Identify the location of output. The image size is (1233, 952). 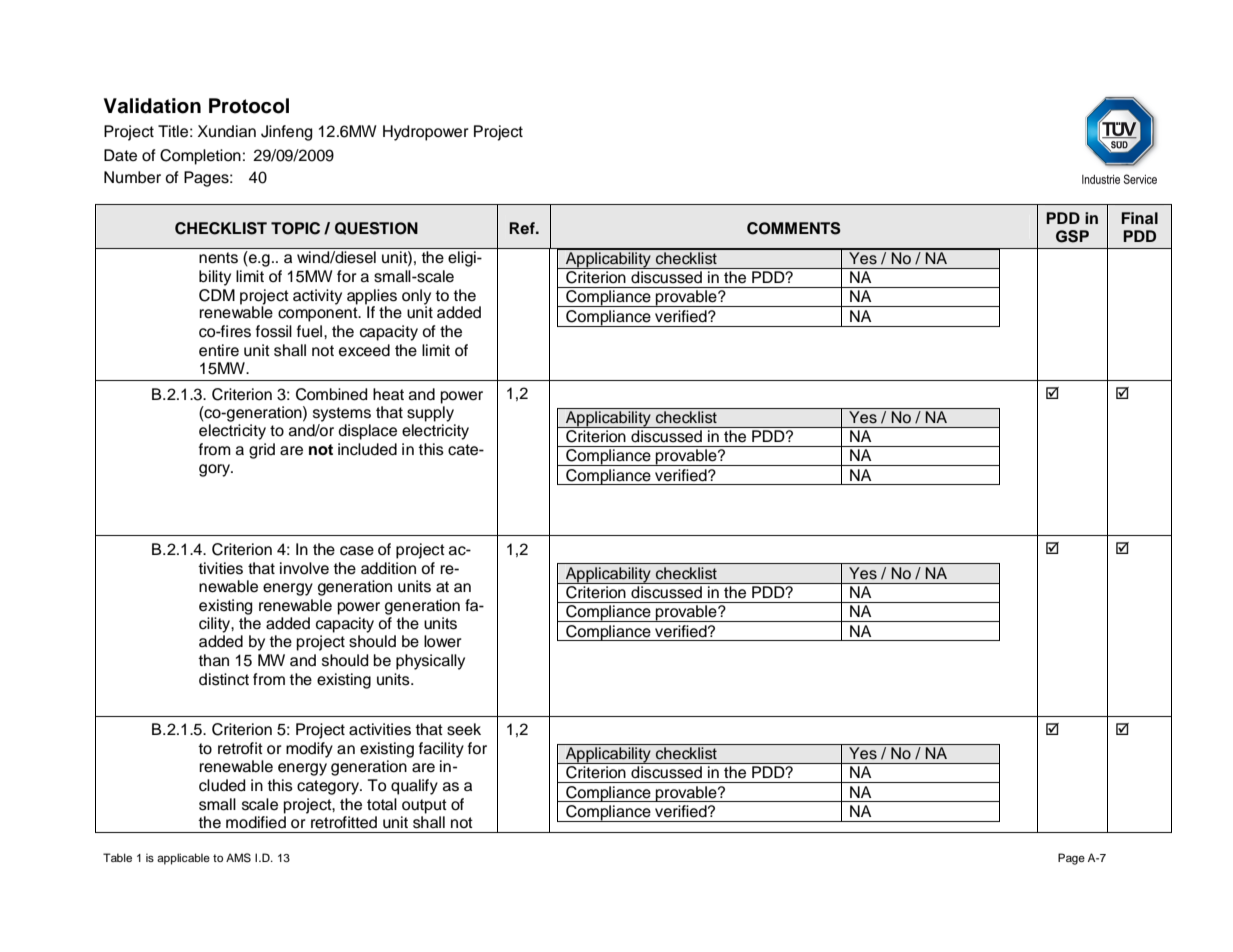
(424, 806).
